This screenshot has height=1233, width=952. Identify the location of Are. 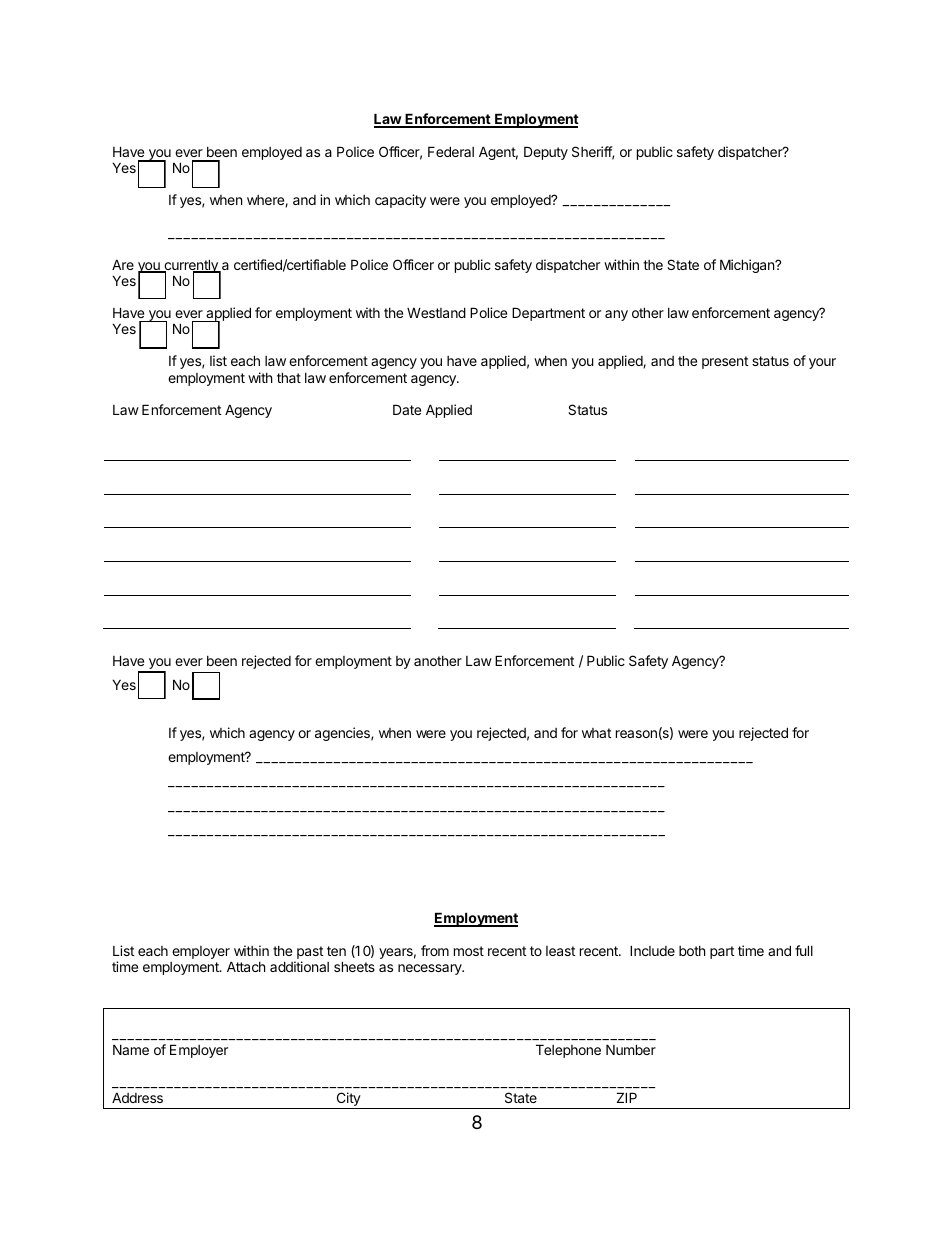
(123, 264).
